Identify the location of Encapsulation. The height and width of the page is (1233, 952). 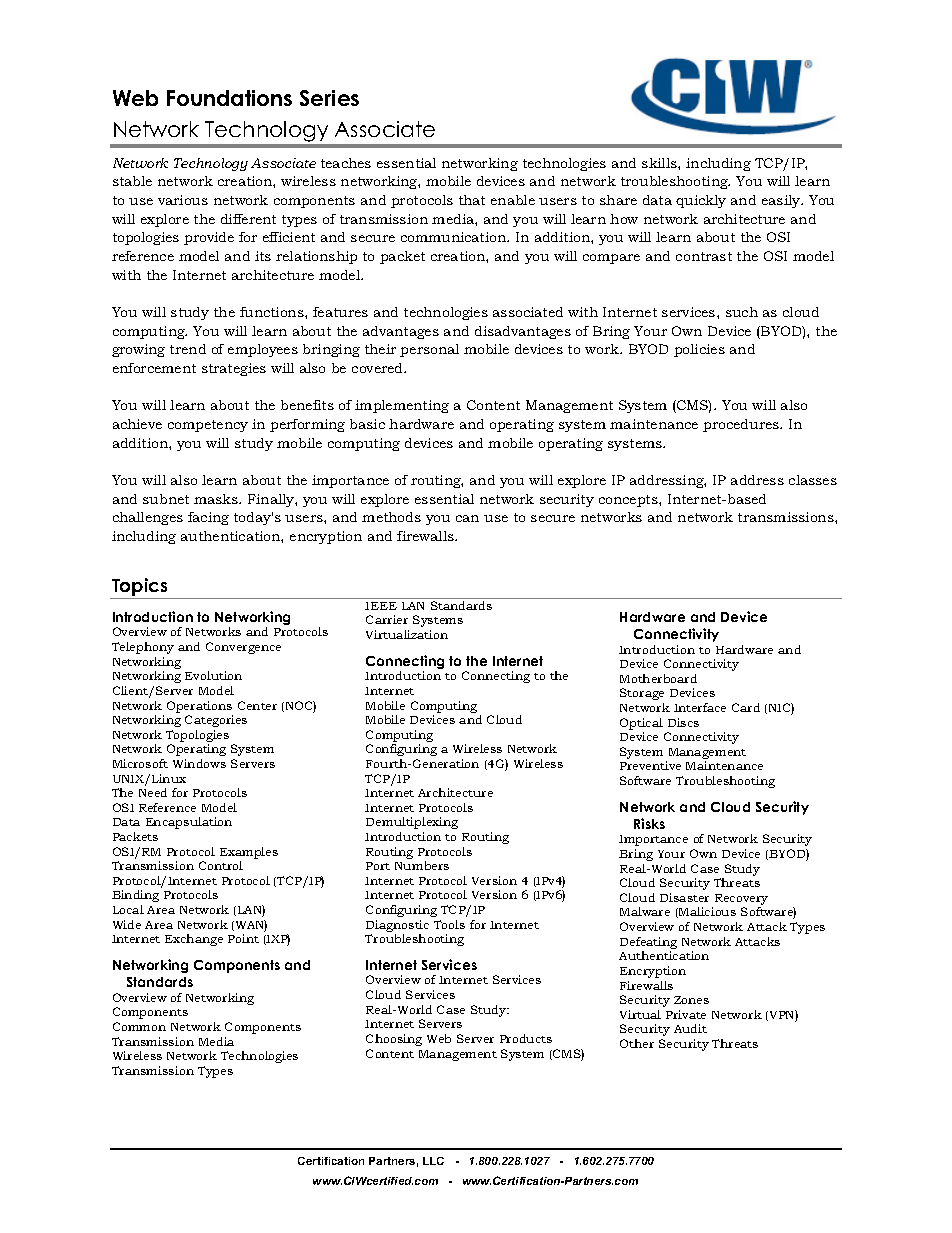
(189, 823).
